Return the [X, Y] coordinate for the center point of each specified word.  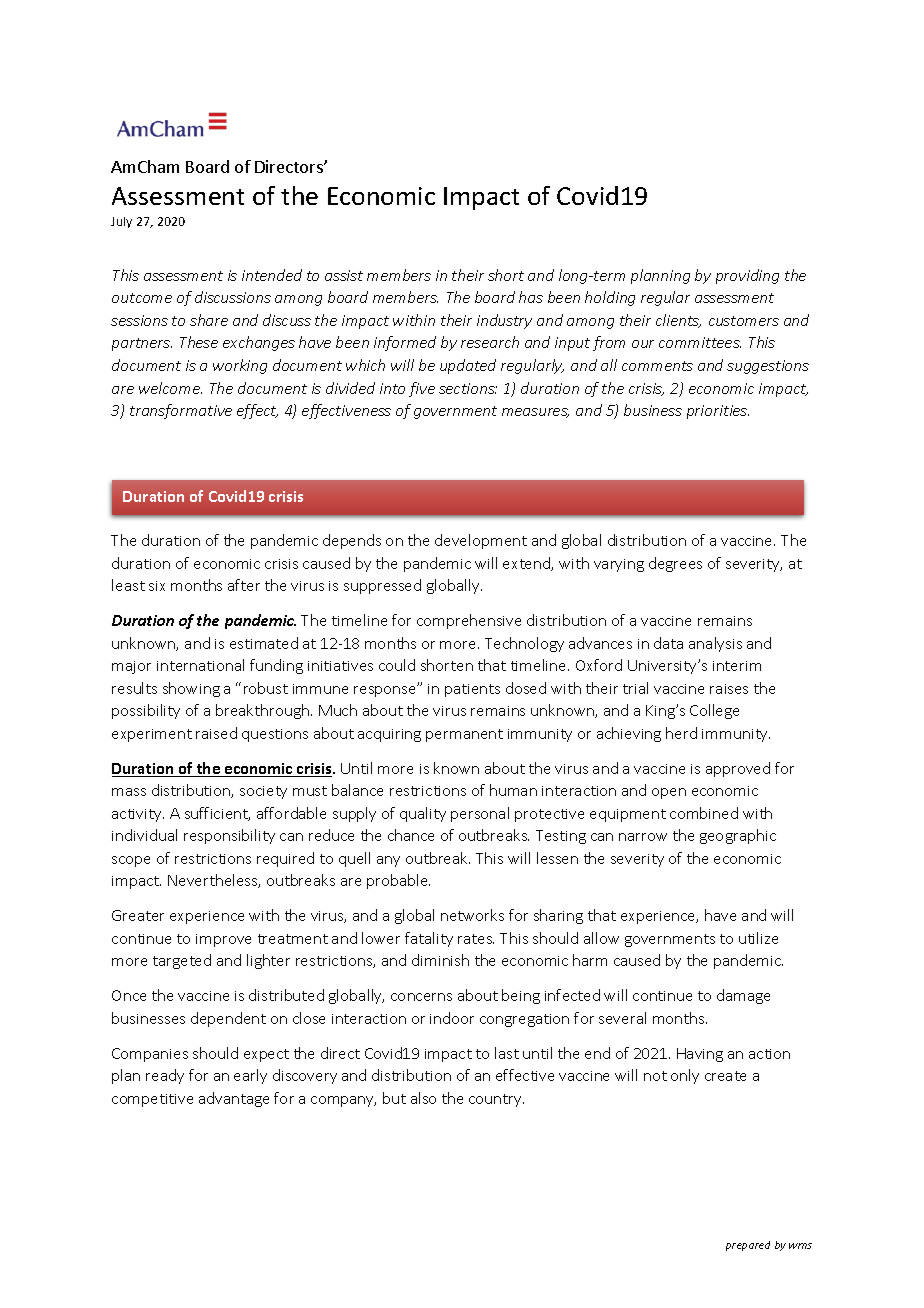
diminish [440, 960]
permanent [464, 735]
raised [216, 733]
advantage [234, 1099]
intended [272, 275]
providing [747, 276]
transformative [181, 411]
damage [743, 996]
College [714, 711]
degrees [675, 564]
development [481, 541]
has [531, 297]
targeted [182, 961]
